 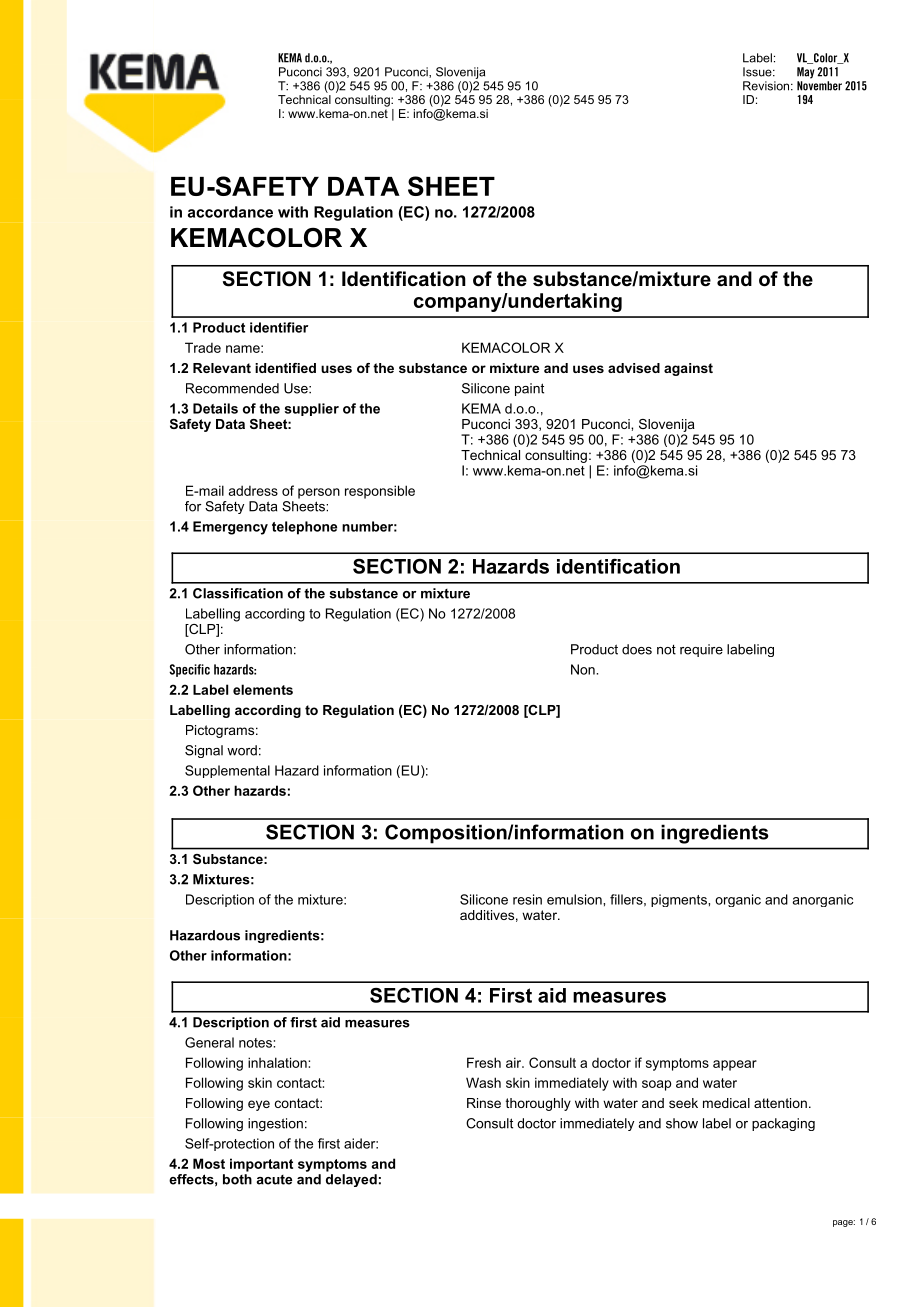 I want to click on identified, so click(x=285, y=368).
